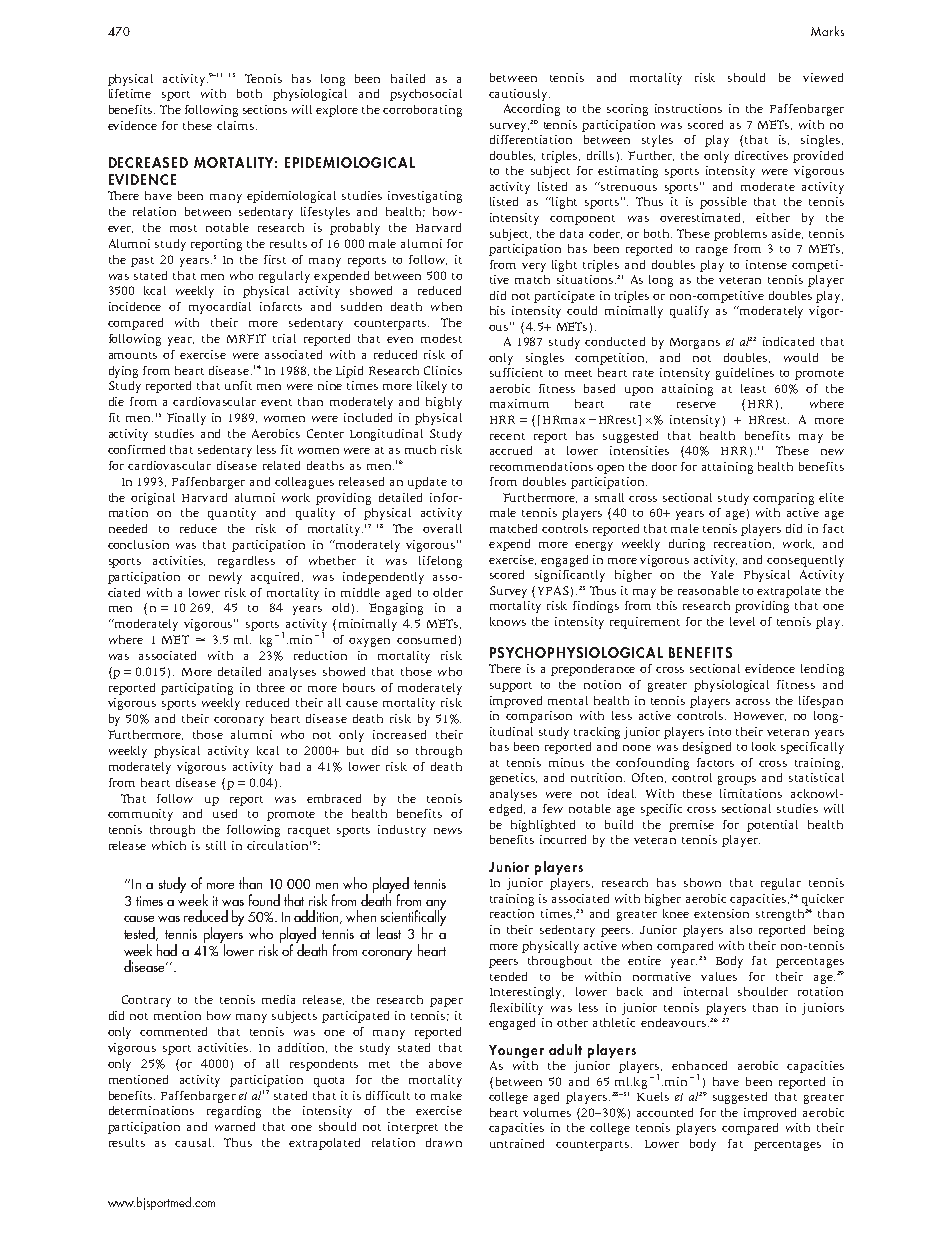 This screenshot has height=1236, width=952. Describe the element at coordinates (764, 746) in the screenshot. I see `look` at that location.
